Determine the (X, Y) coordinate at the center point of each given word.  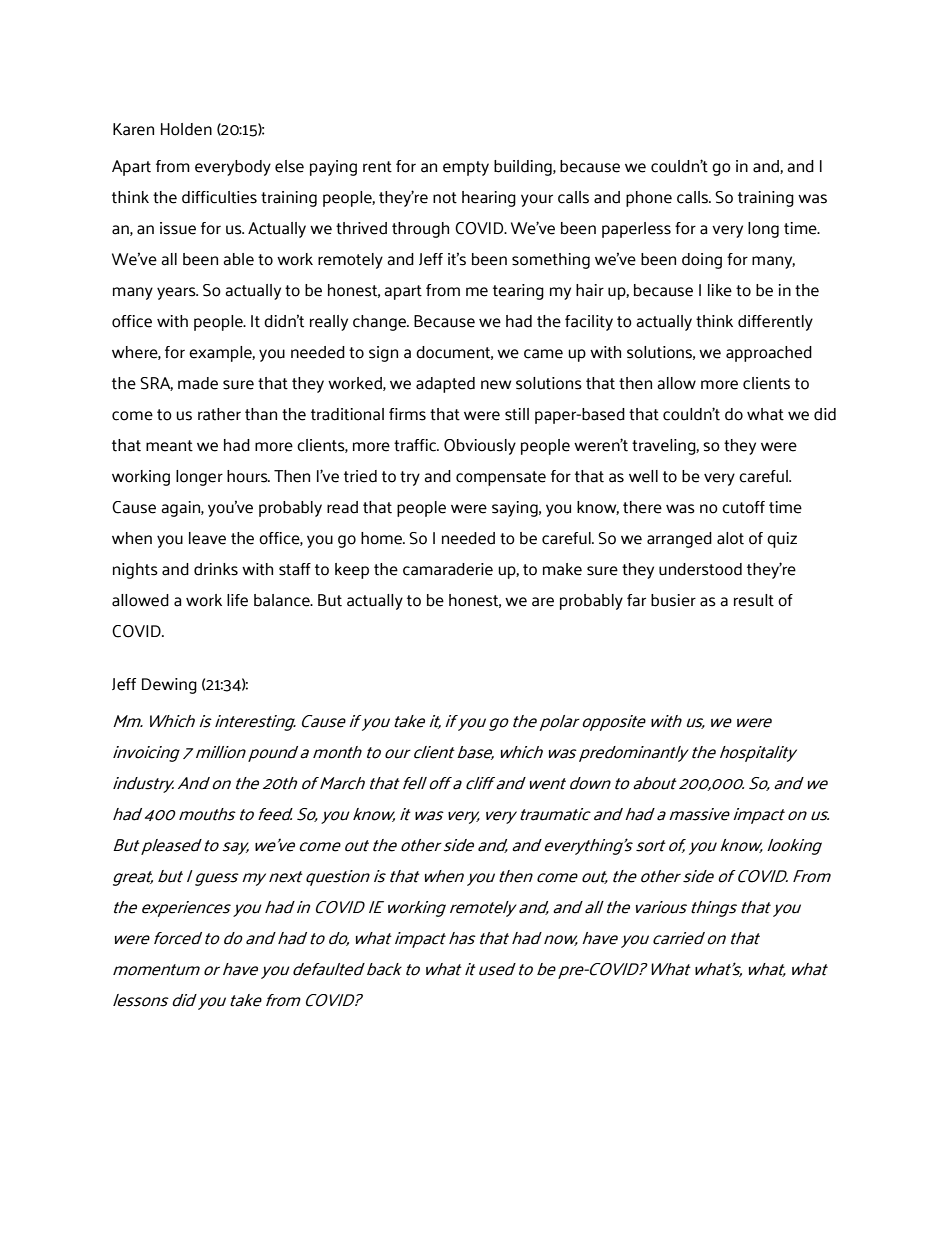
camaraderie (448, 569)
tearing (518, 292)
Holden (186, 129)
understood (700, 569)
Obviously (480, 447)
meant (169, 446)
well (643, 476)
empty (466, 168)
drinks (216, 569)
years (177, 293)
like (720, 290)
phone (649, 199)
